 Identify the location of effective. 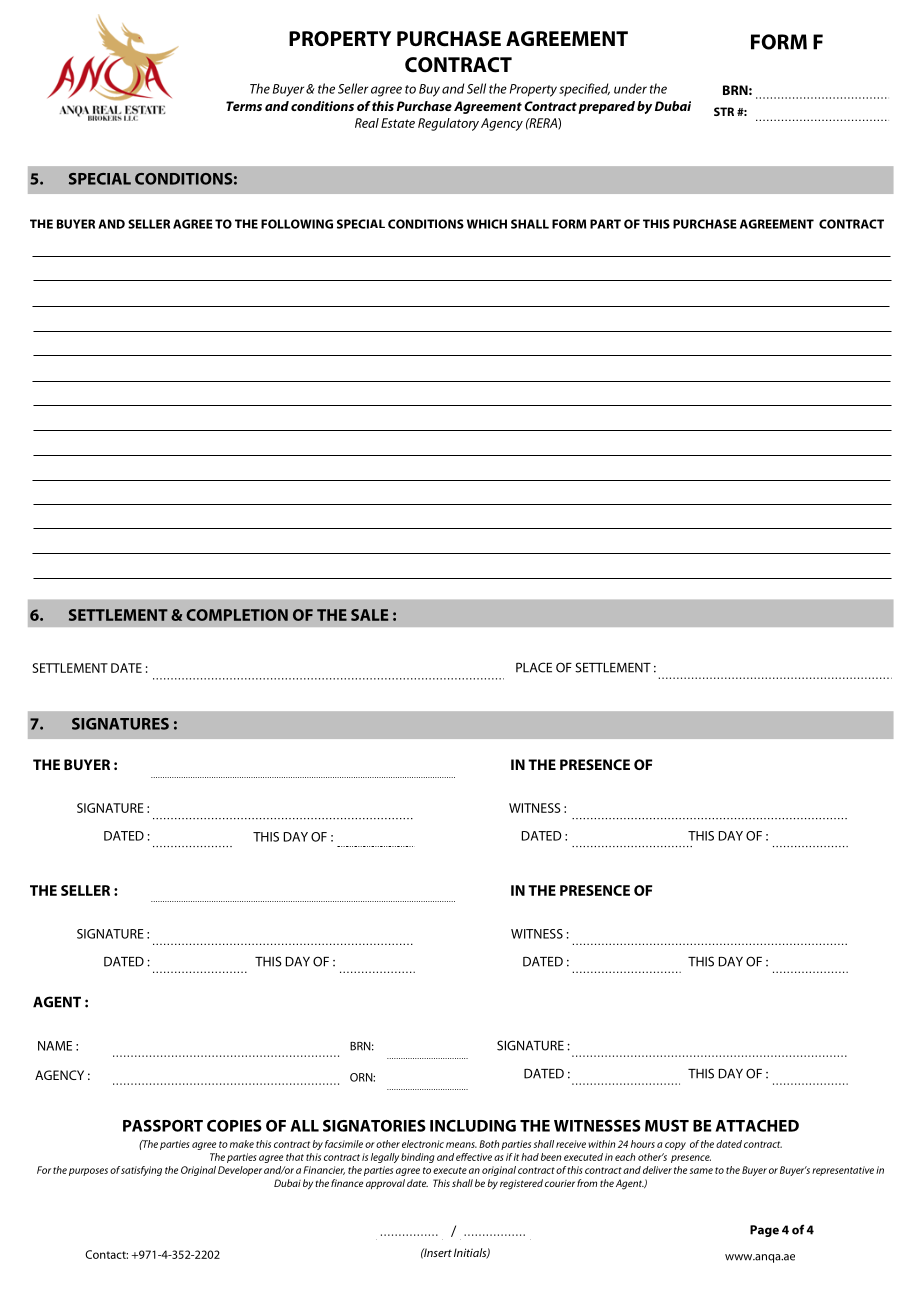
(474, 1157).
